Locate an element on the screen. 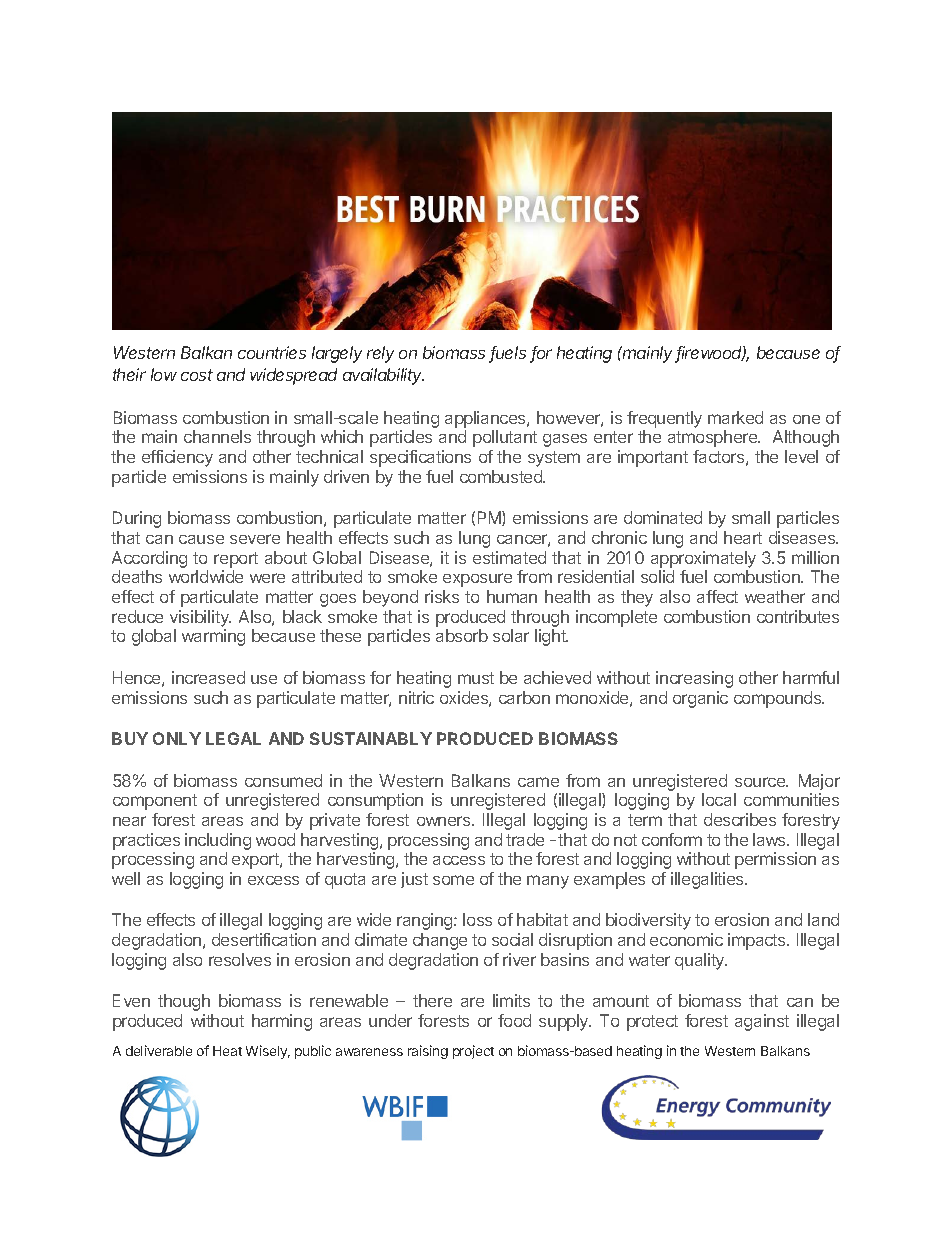 This screenshot has width=952, height=1233. contributes is located at coordinates (798, 616).
